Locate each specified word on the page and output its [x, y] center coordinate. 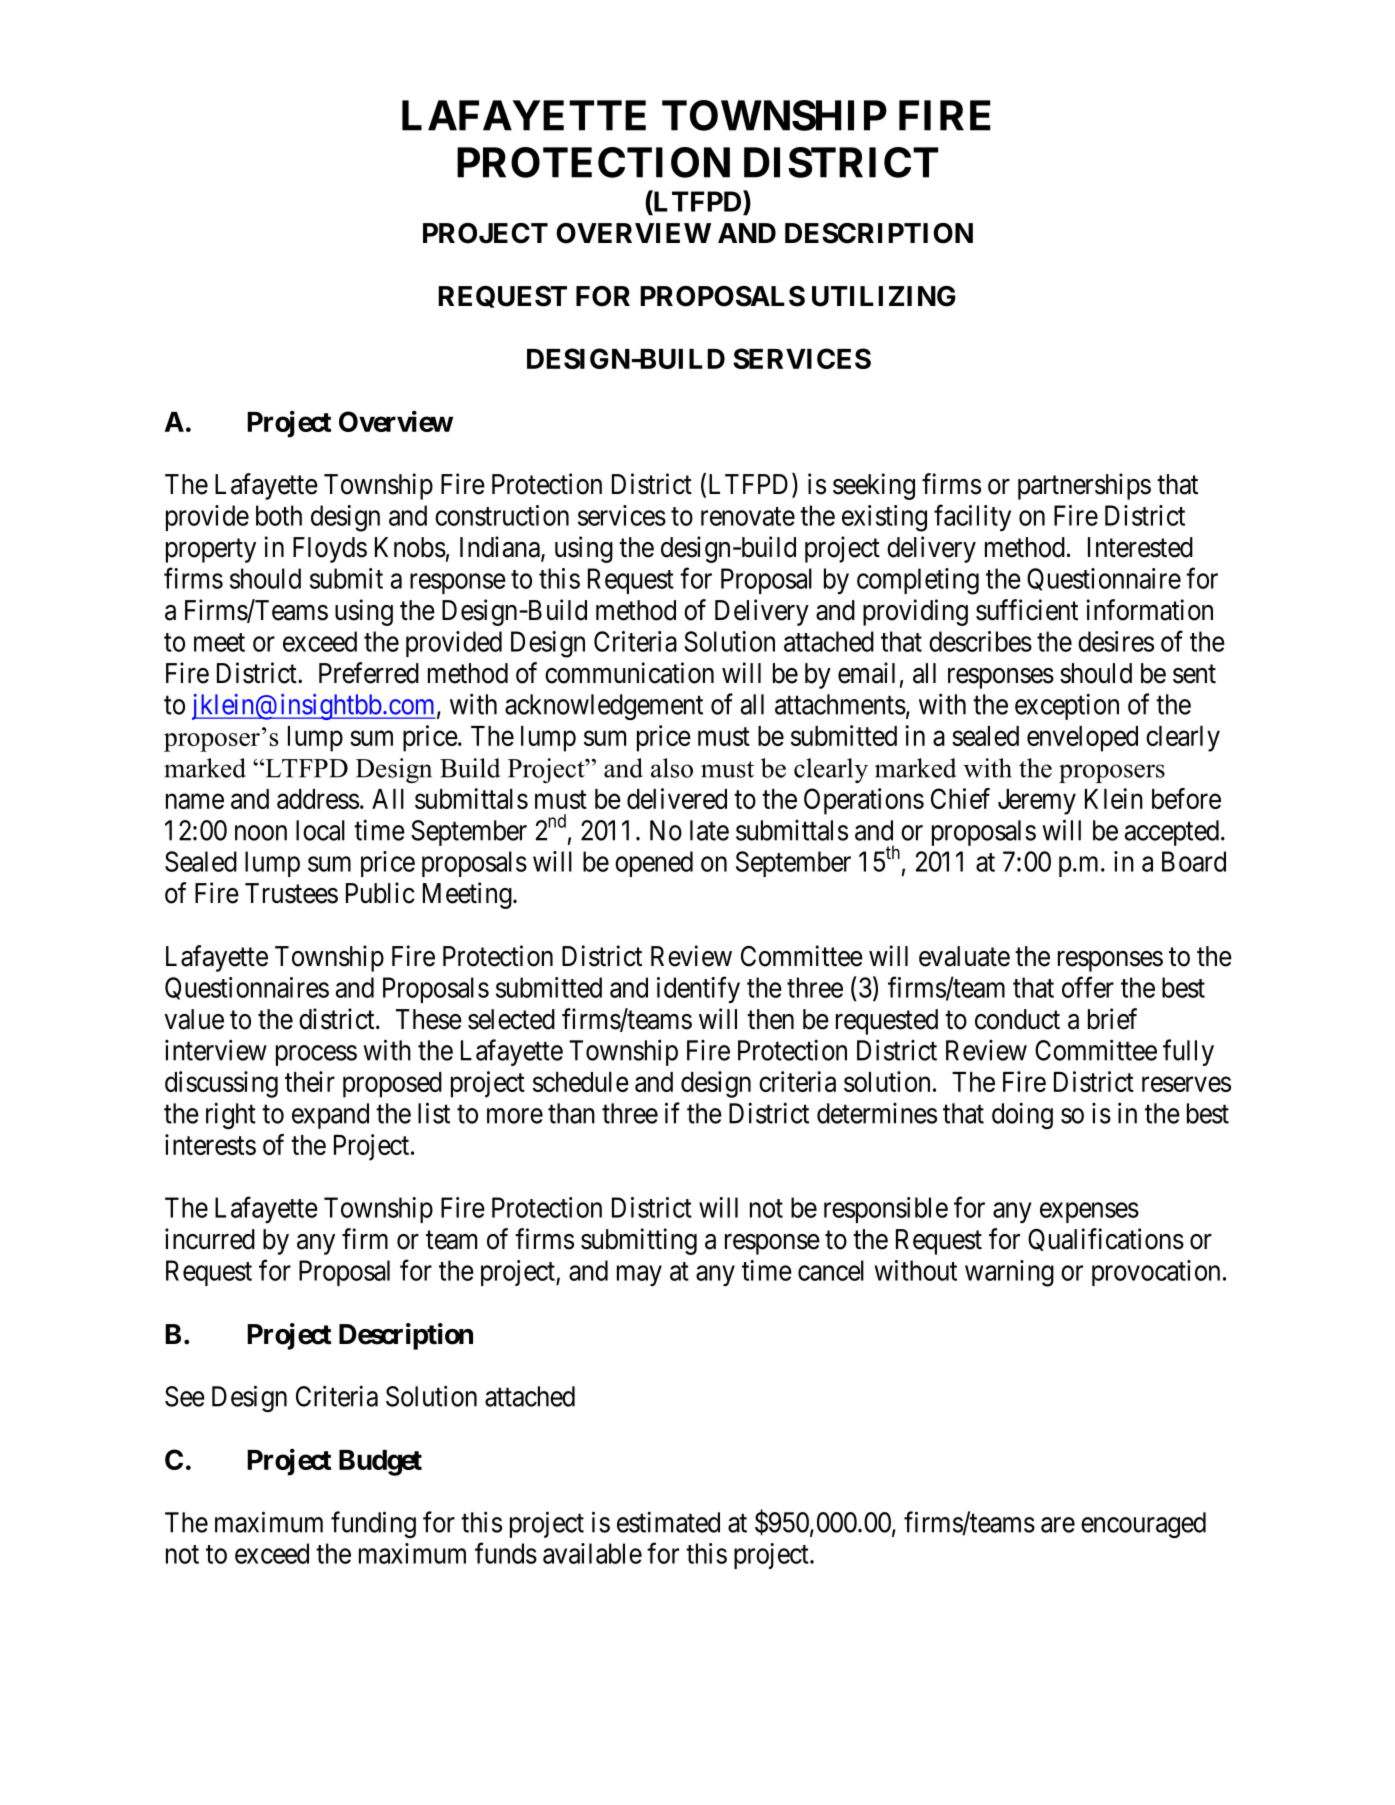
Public [380, 893]
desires [1116, 641]
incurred [210, 1239]
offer [1088, 987]
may [639, 1276]
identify [698, 989]
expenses [1089, 1213]
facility [972, 518]
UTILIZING [884, 296]
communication [629, 673]
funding [373, 1524]
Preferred [369, 673]
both [279, 515]
